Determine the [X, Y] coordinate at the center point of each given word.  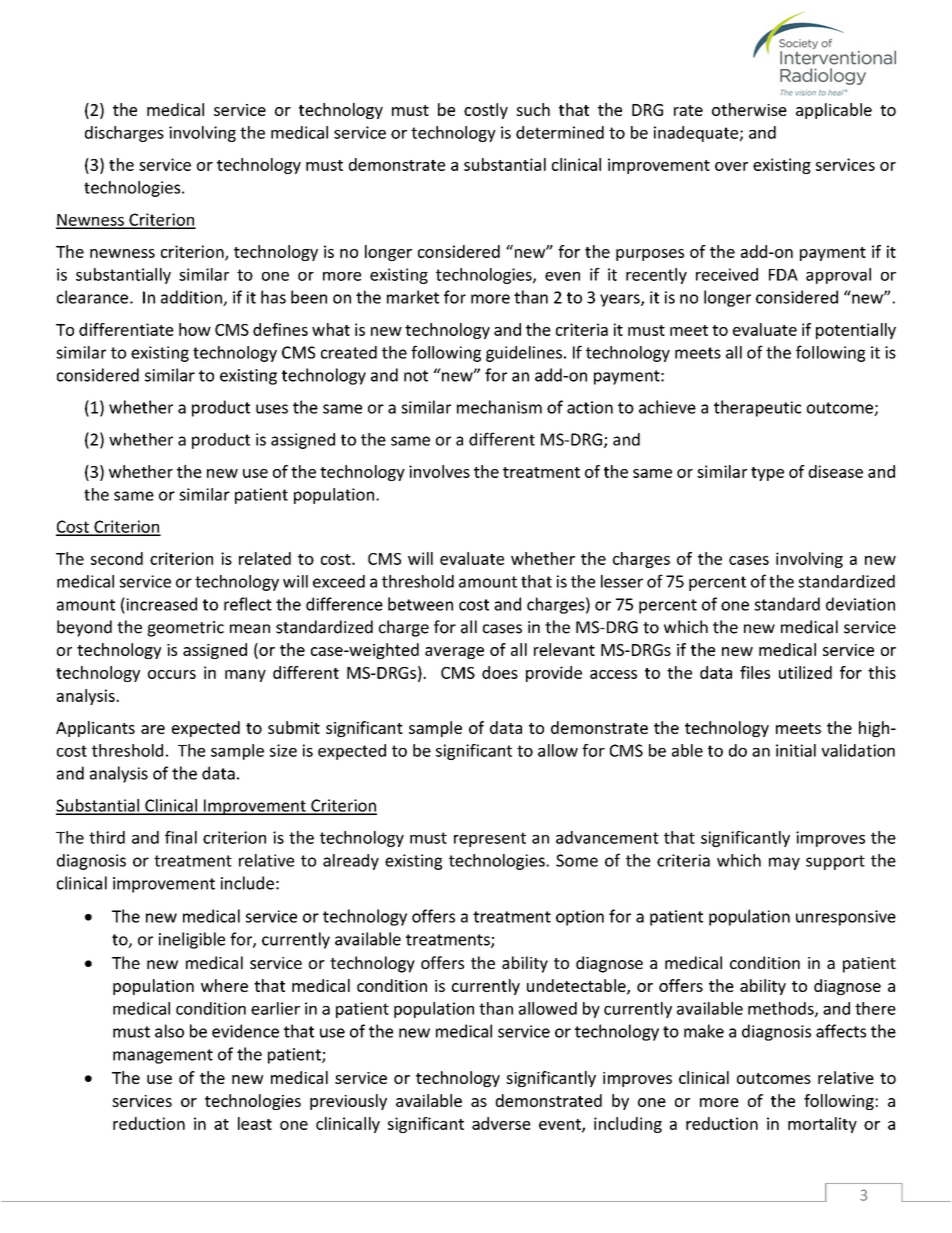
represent [490, 839]
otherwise [749, 109]
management [163, 1056]
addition [192, 298]
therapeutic [757, 408]
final [181, 837]
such [533, 109]
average [454, 653]
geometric [185, 629]
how [195, 329]
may [784, 863]
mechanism [499, 407]
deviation [860, 604]
